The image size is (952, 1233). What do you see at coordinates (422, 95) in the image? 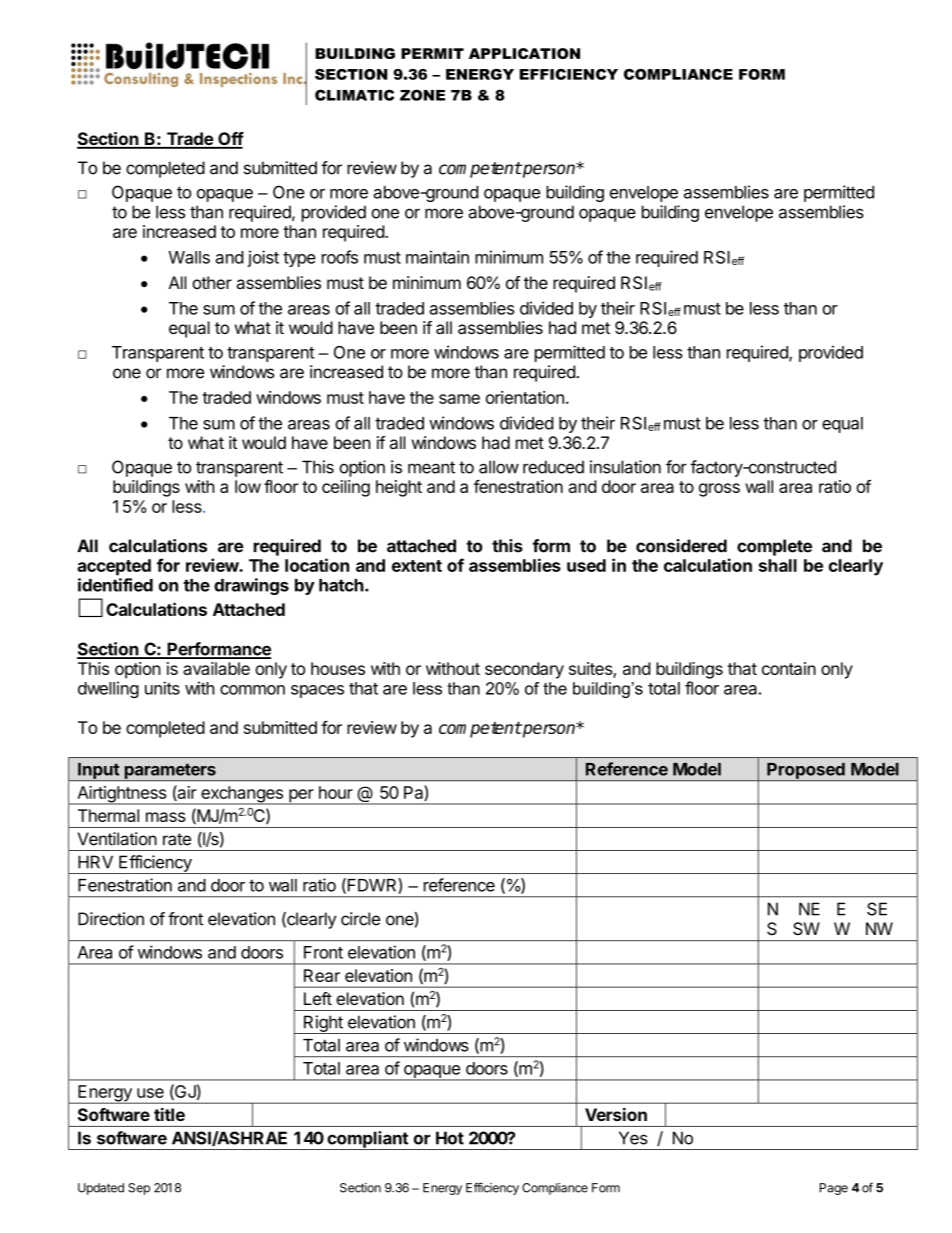
I see `ZONE` at bounding box center [422, 95].
